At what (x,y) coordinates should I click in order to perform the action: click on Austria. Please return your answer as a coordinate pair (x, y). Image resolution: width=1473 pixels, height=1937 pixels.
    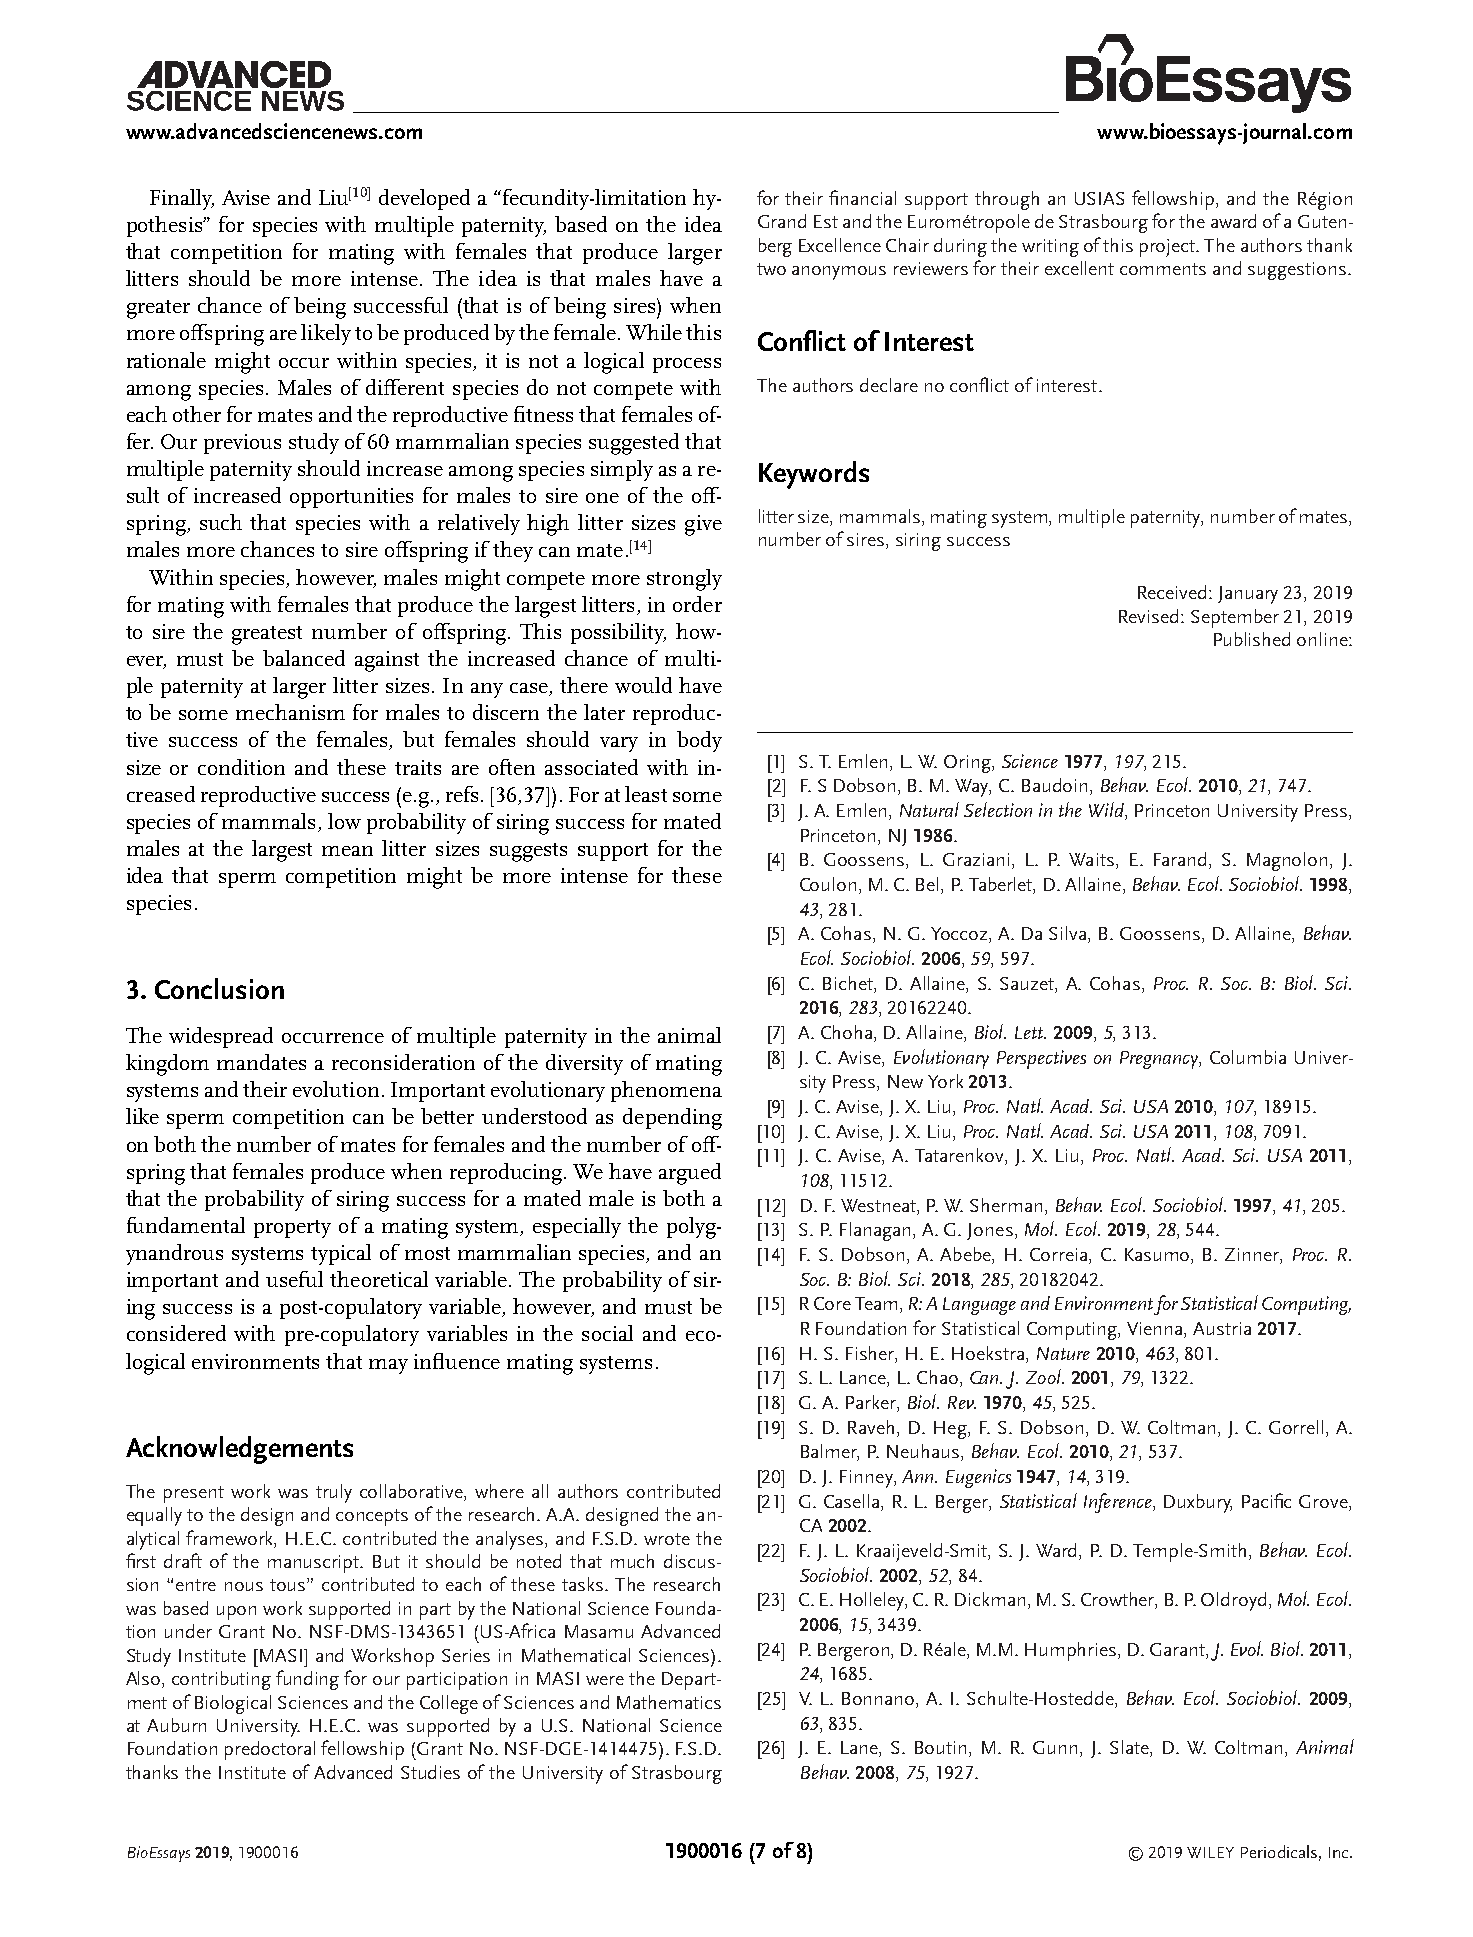
    Looking at the image, I should click on (1222, 1328).
